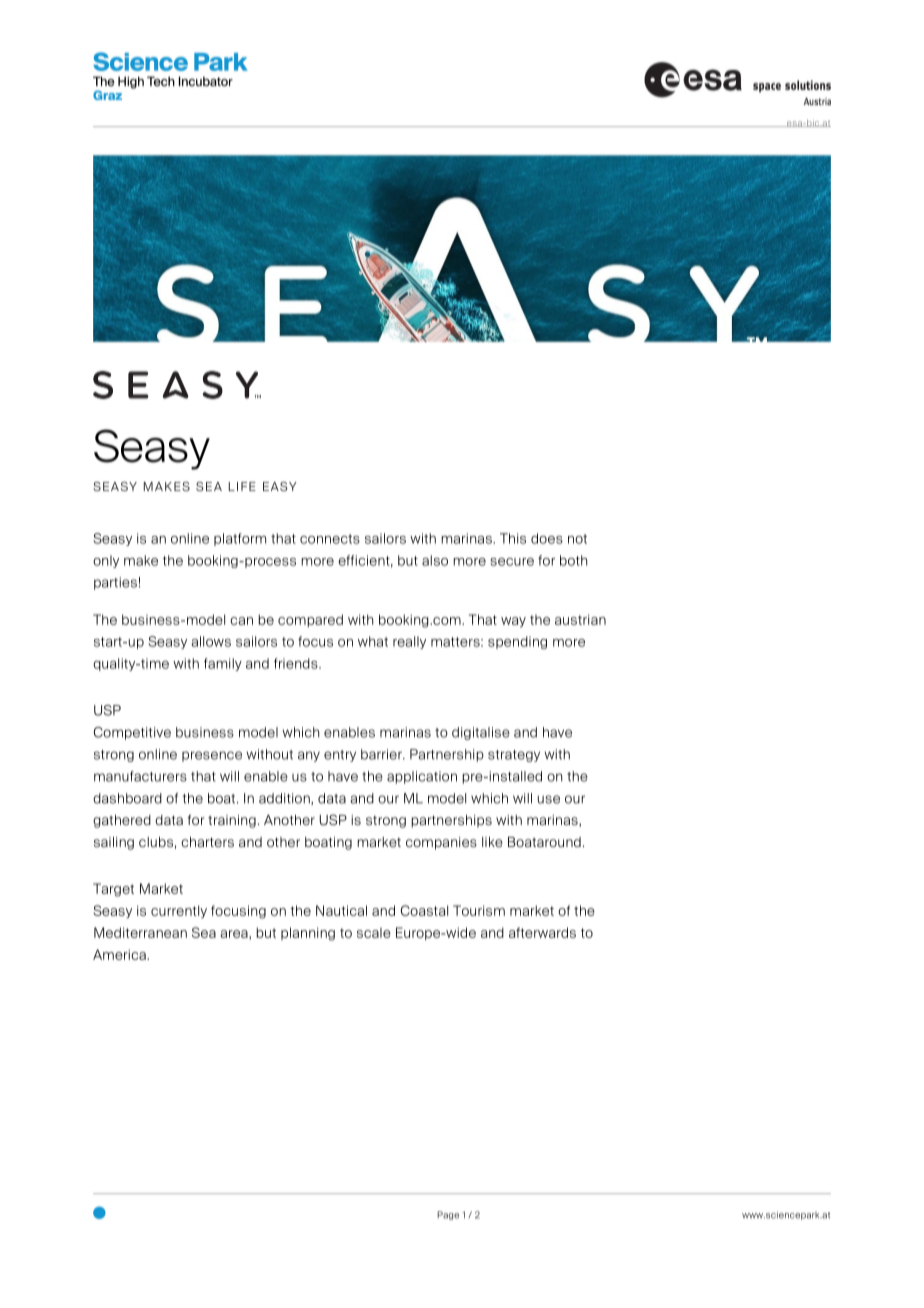 The height and width of the page is (1308, 924). I want to click on spending, so click(517, 642).
